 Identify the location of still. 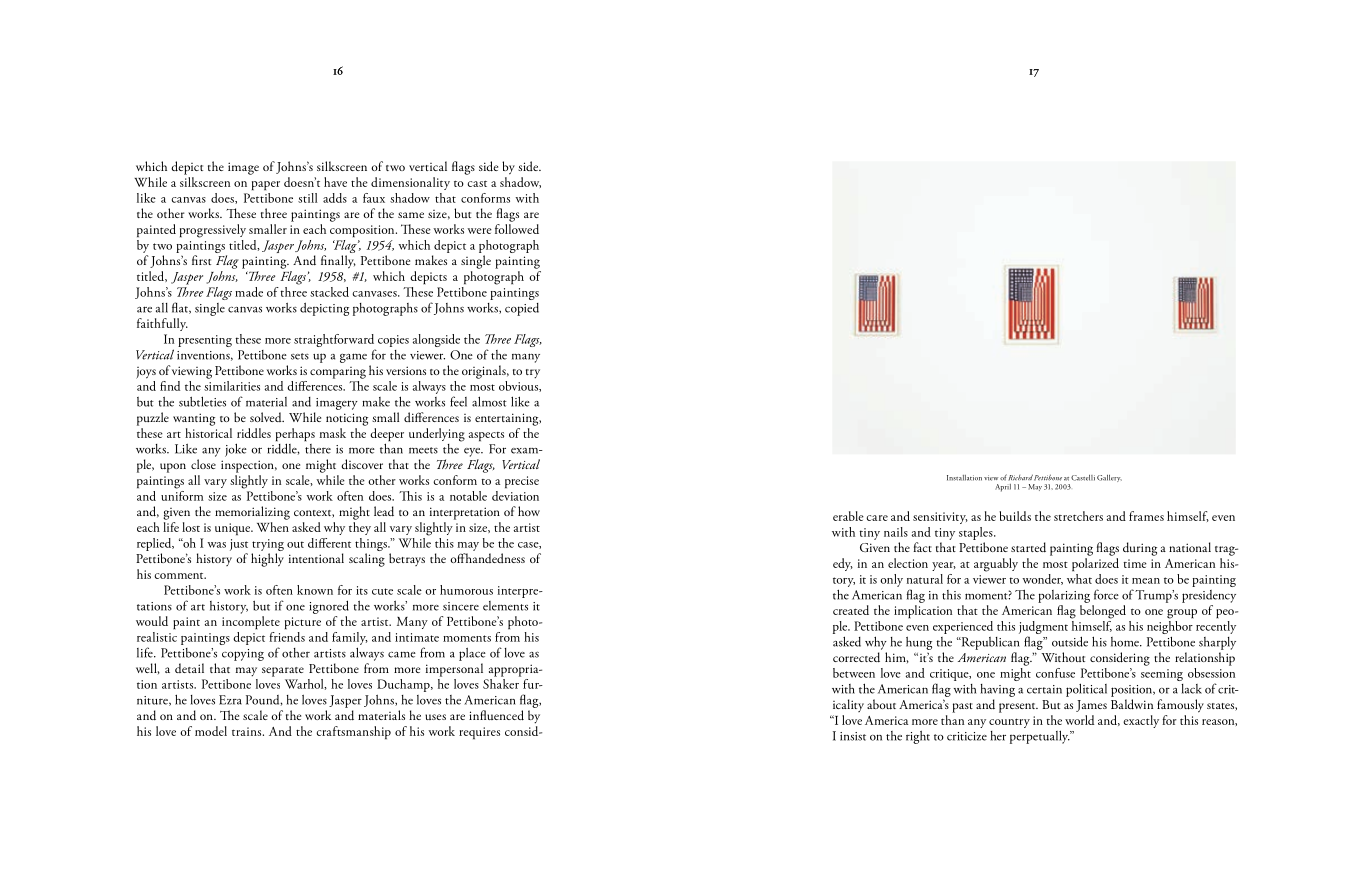
(308, 198).
